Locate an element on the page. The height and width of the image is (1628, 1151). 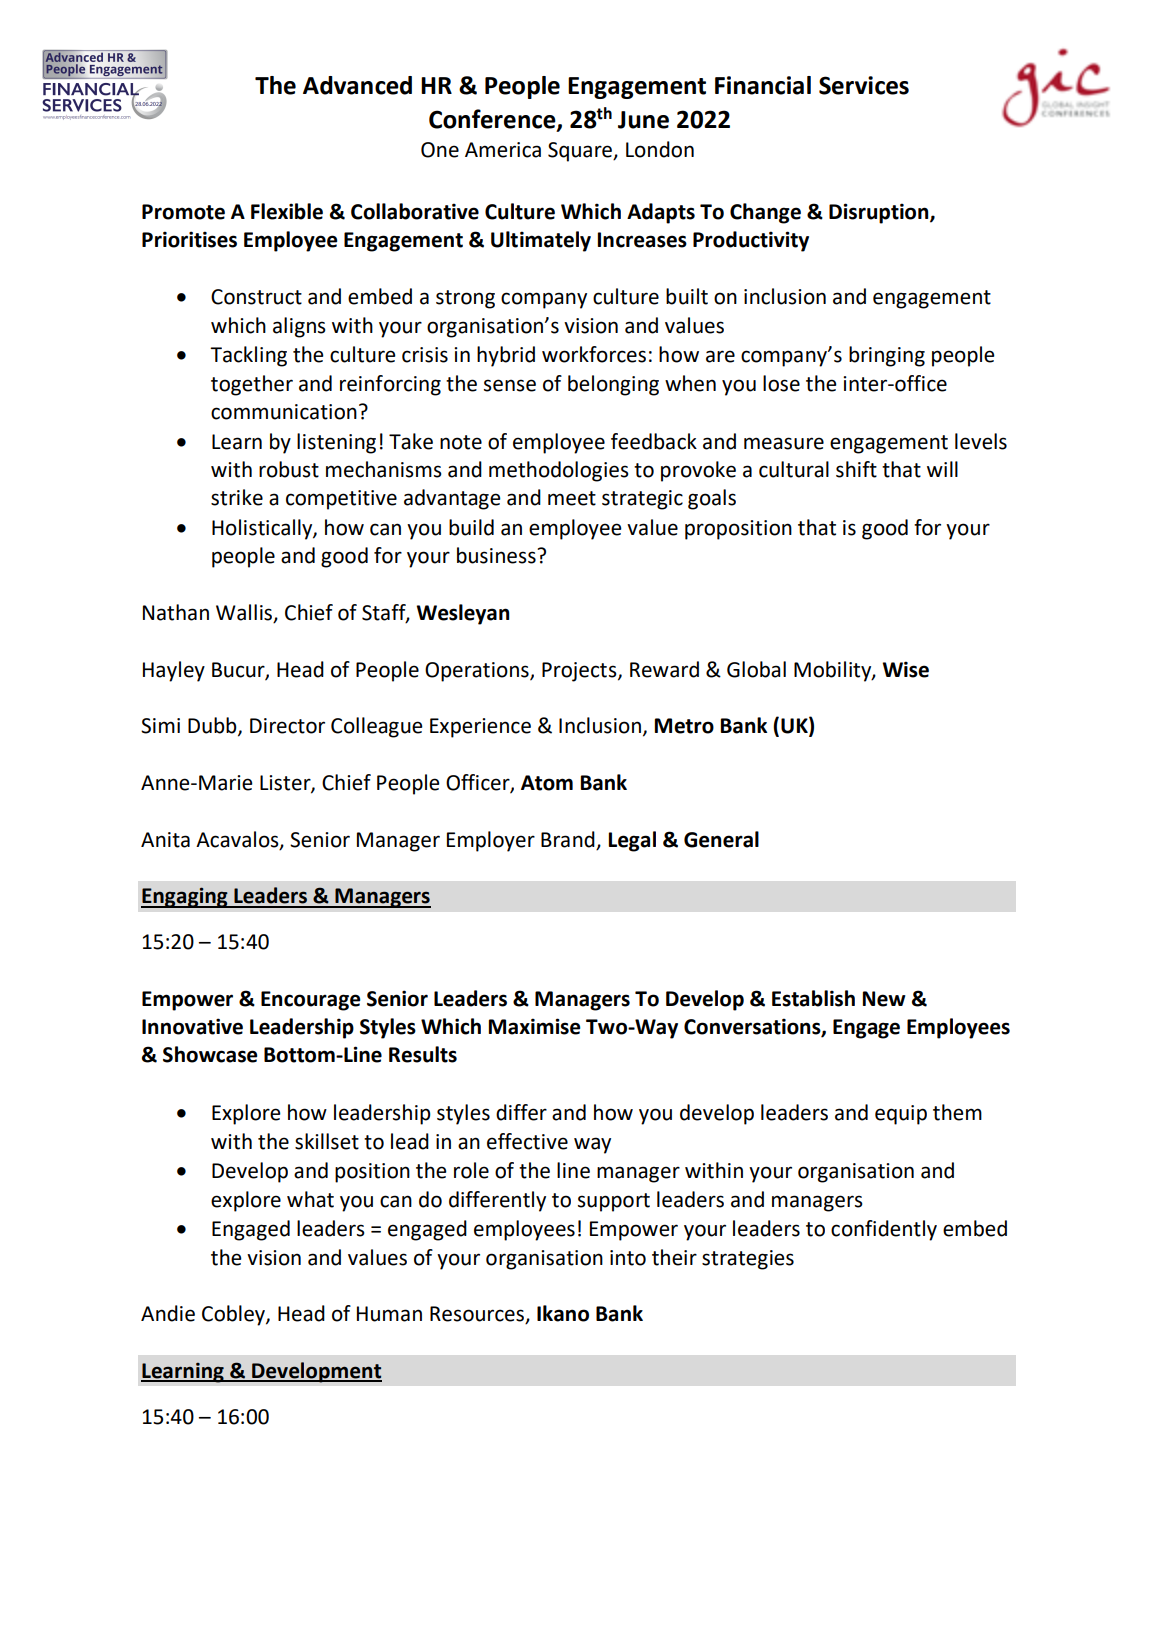
belonging is located at coordinates (613, 385).
